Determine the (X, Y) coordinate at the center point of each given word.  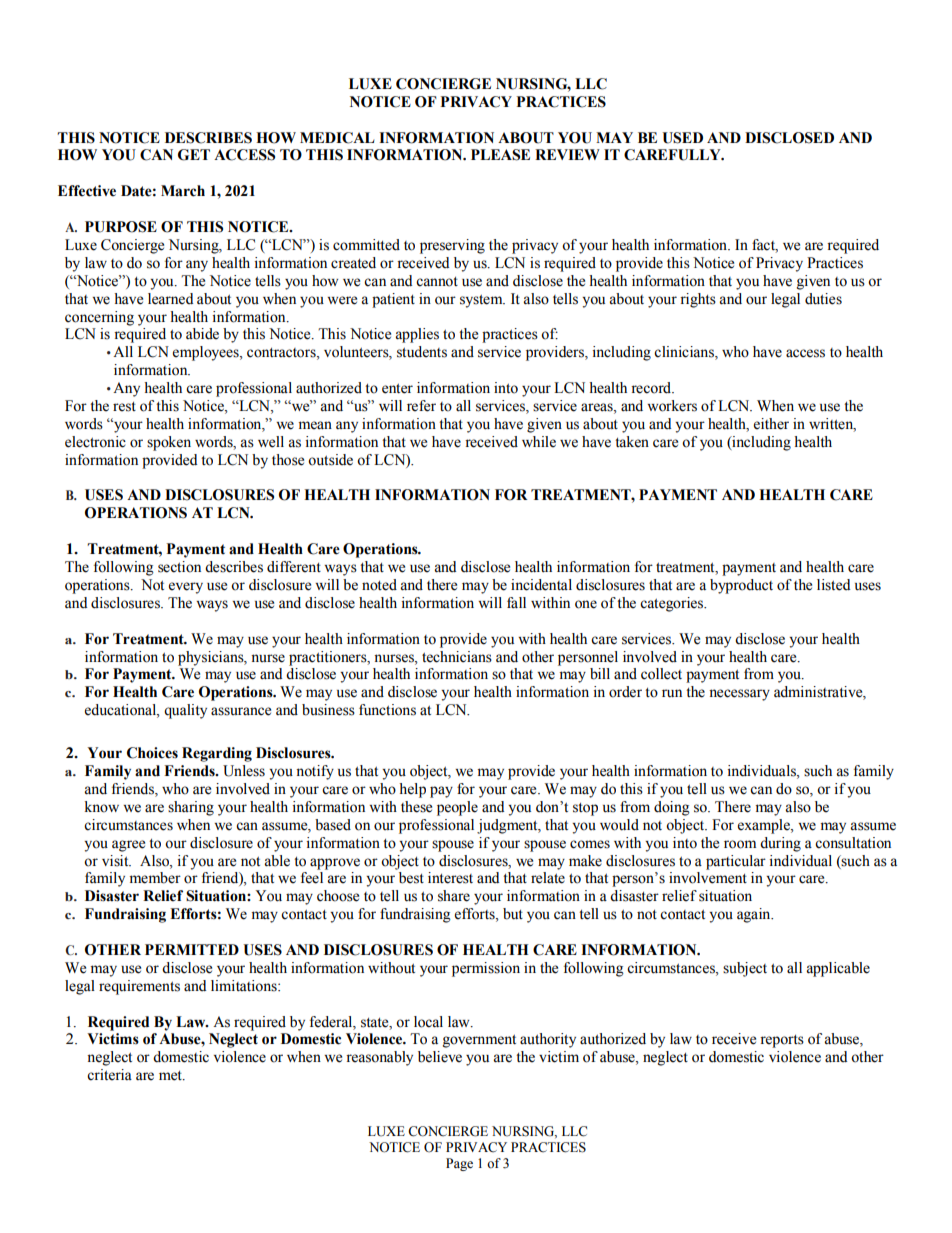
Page (459, 1164)
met (171, 1076)
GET (194, 155)
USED (682, 138)
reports (782, 1041)
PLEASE (500, 155)
